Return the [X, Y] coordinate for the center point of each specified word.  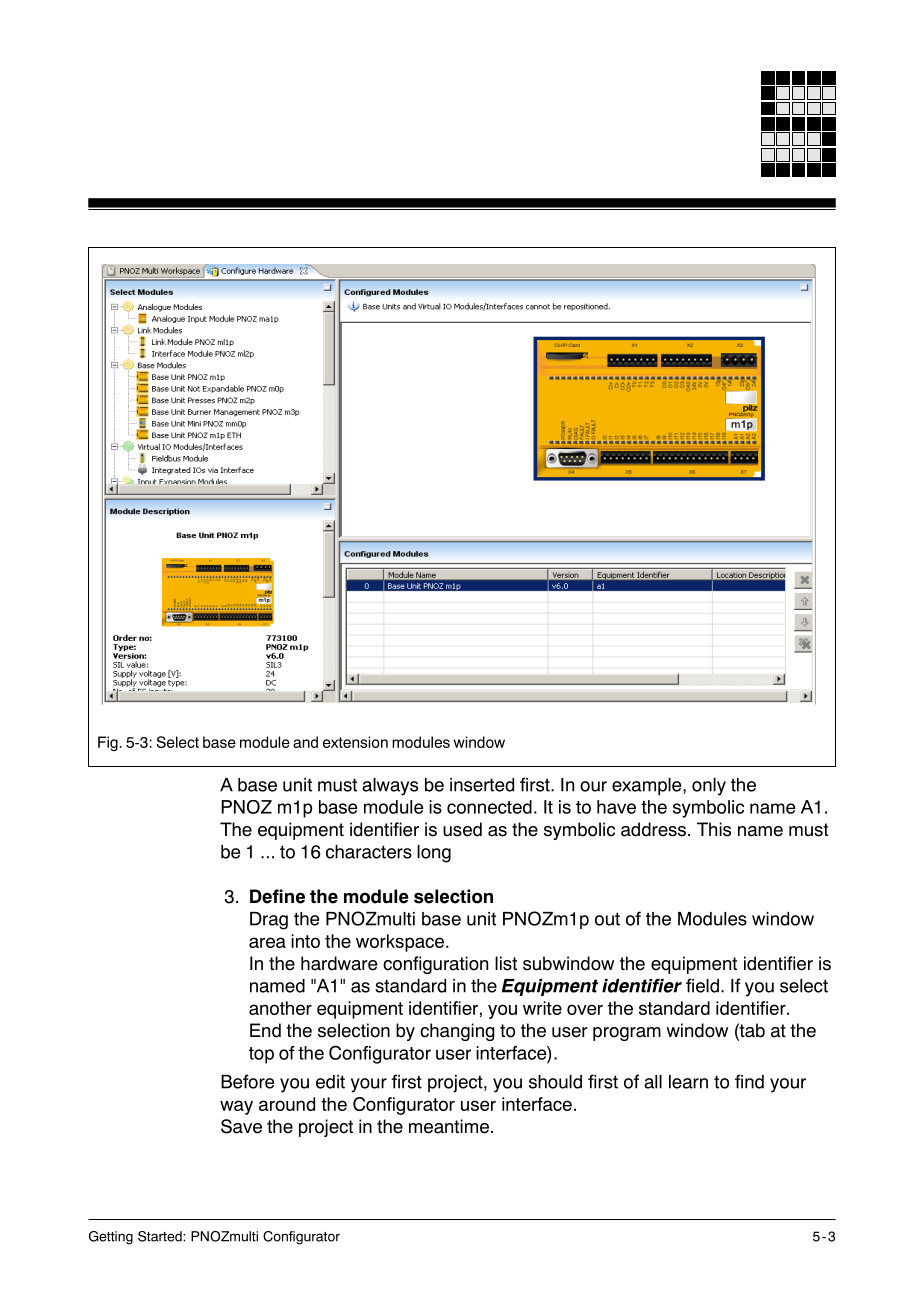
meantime [449, 1126]
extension [355, 742]
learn [688, 1082]
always [390, 787]
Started [161, 1236]
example [648, 786]
